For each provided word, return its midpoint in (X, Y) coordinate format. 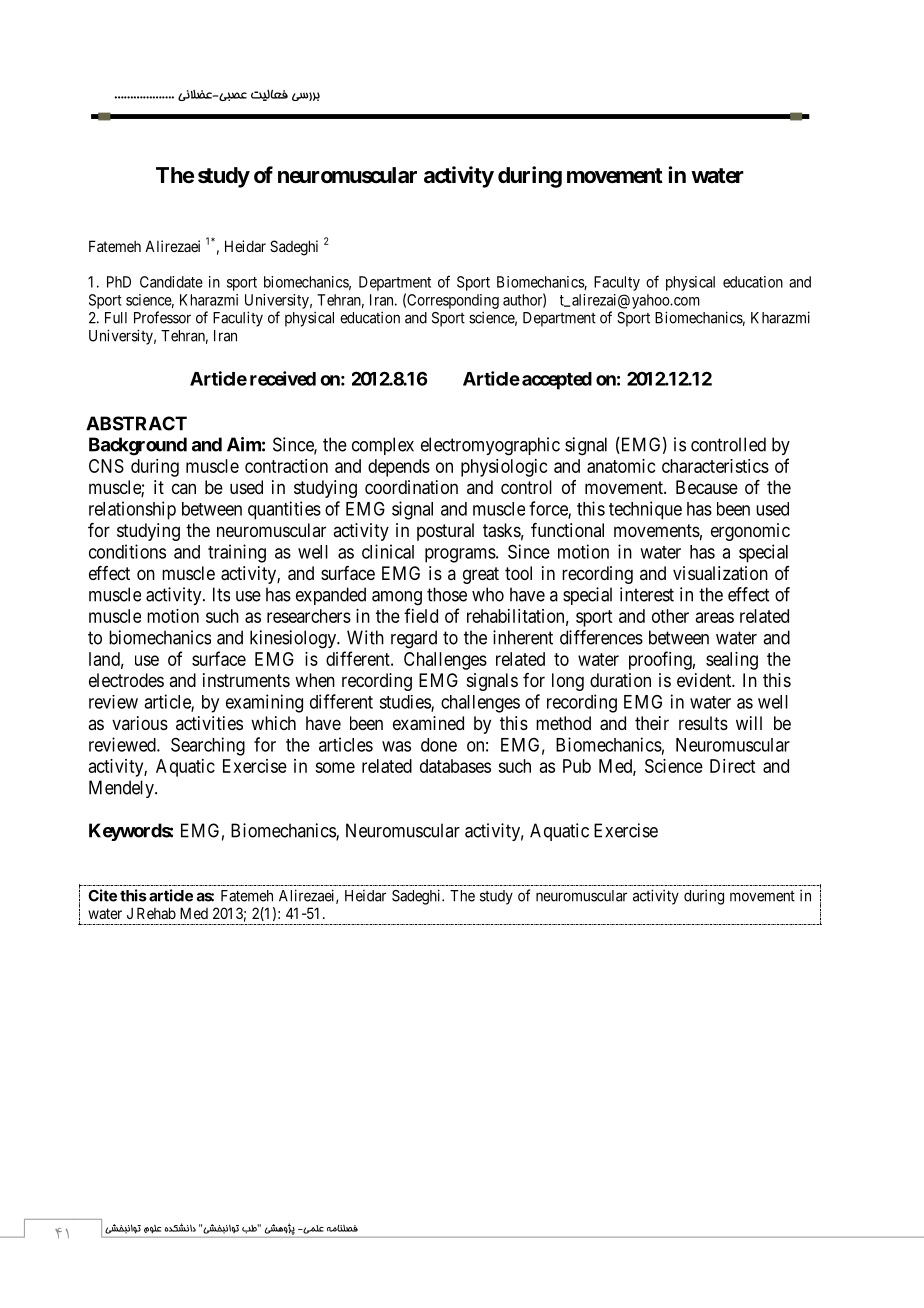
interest (647, 594)
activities (209, 723)
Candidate (171, 282)
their (652, 723)
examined (428, 723)
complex (383, 446)
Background (138, 446)
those (447, 594)
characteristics (715, 466)
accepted (557, 381)
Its (221, 594)
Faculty (617, 283)
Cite (102, 895)
